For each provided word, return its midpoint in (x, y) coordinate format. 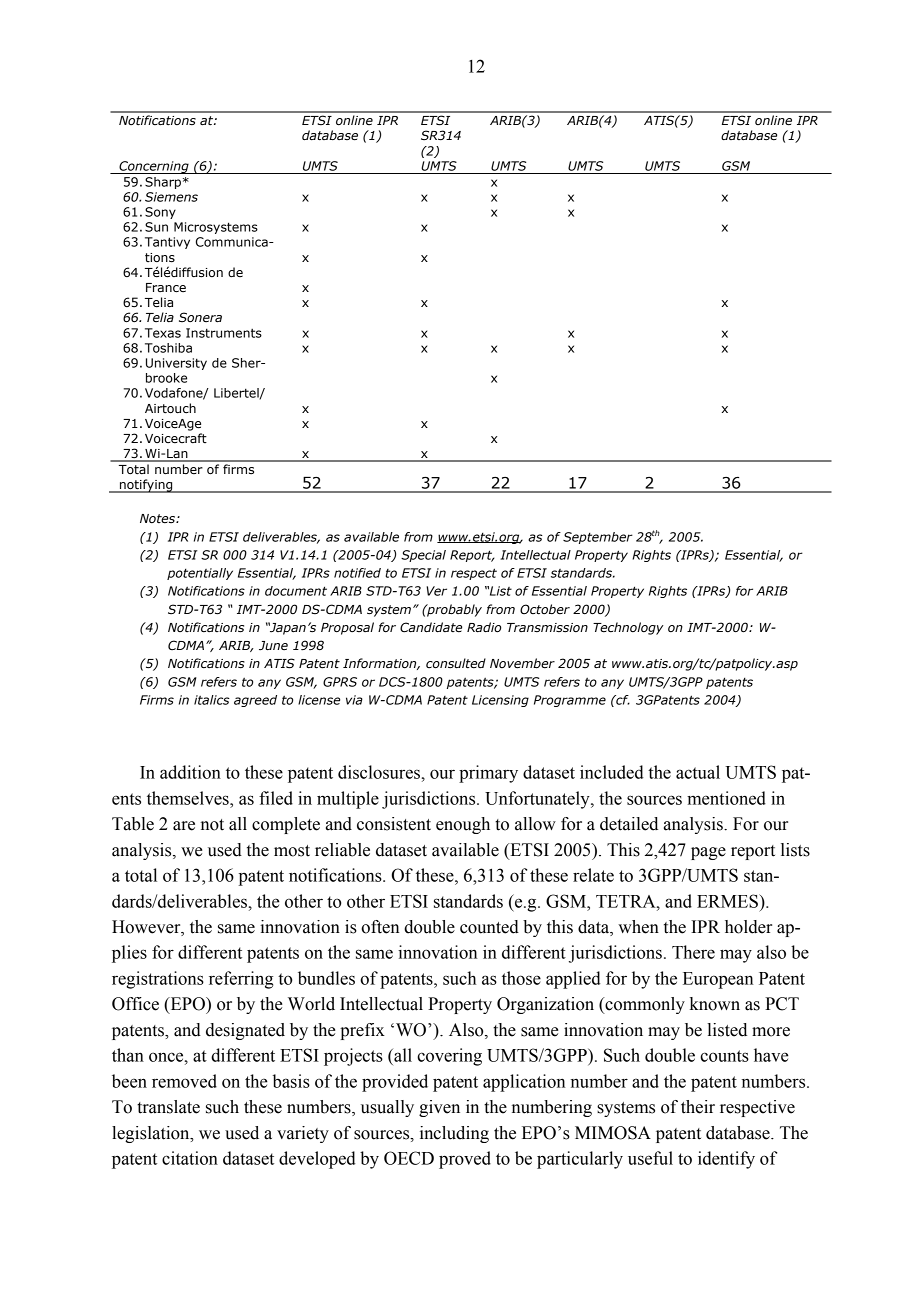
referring (241, 980)
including (454, 1134)
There (693, 952)
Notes (158, 519)
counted (489, 927)
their (698, 1107)
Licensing (500, 701)
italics (212, 700)
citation (190, 1158)
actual (698, 772)
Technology (628, 628)
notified (357, 573)
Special (423, 556)
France (166, 288)
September (598, 538)
